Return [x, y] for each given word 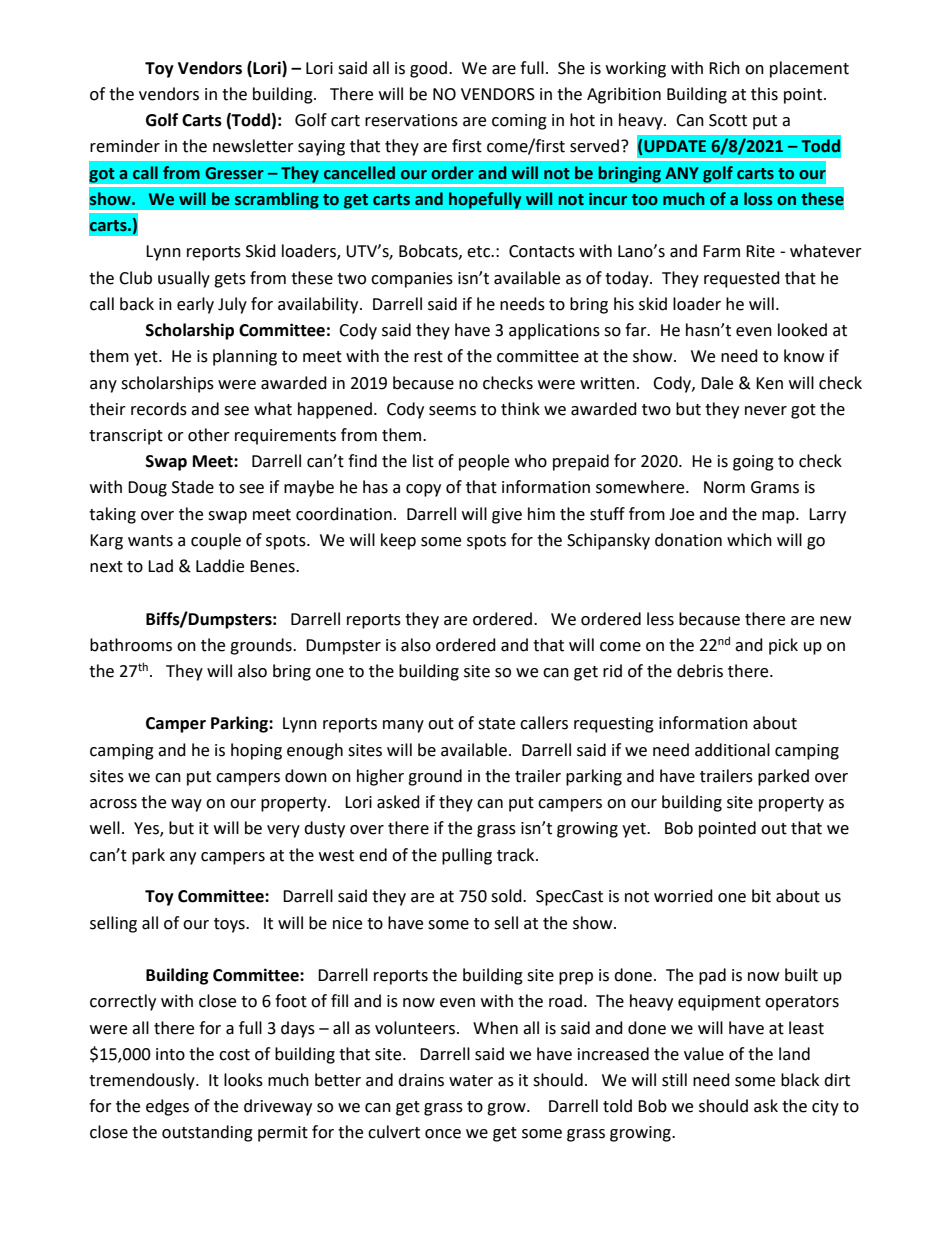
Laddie [220, 566]
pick [783, 646]
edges [167, 1107]
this [764, 94]
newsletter [253, 146]
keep [398, 541]
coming [519, 122]
